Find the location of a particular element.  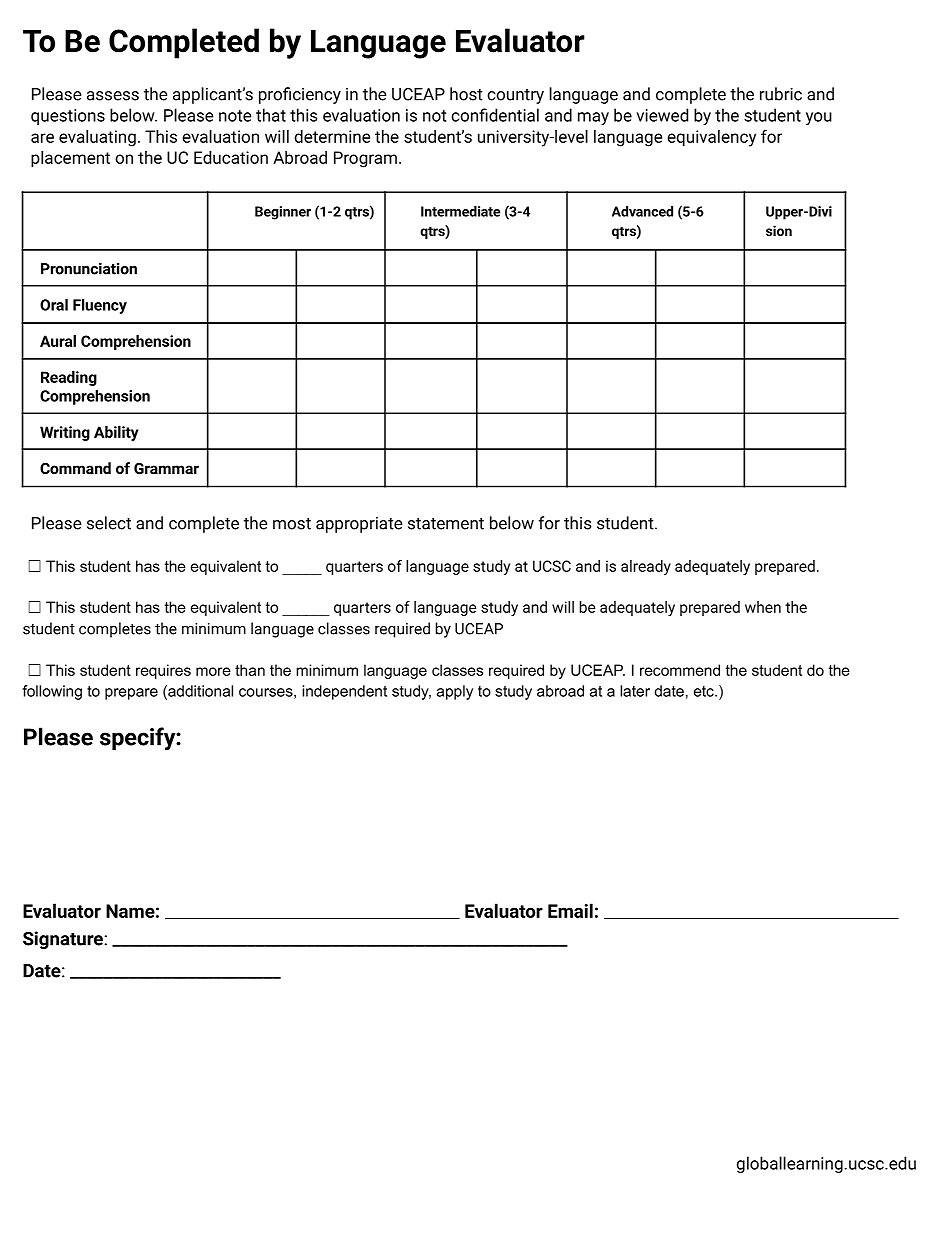

host is located at coordinates (466, 94).
